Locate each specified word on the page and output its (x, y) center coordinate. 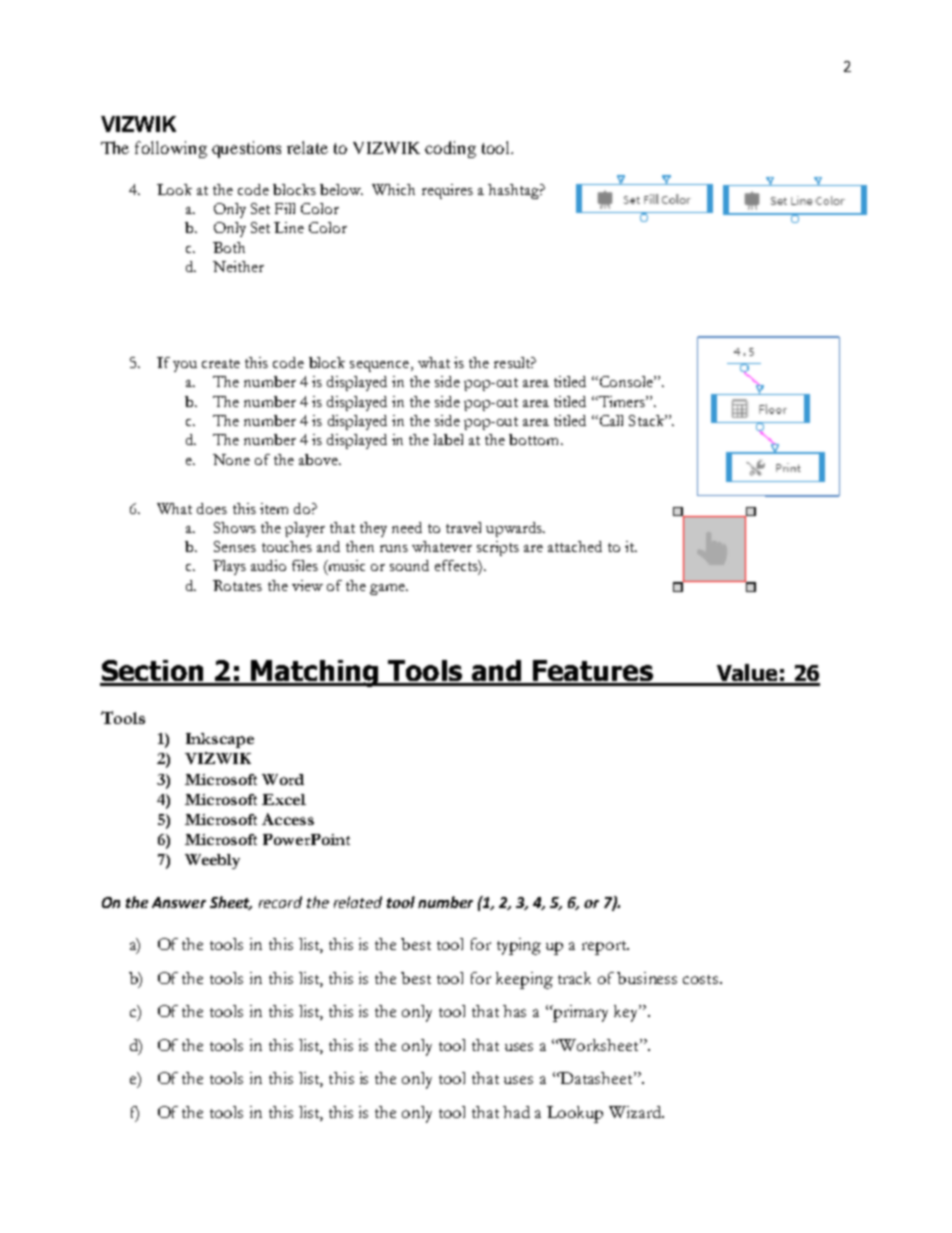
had (516, 1112)
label (448, 439)
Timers (621, 401)
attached (575, 546)
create (221, 363)
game (388, 589)
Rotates (237, 585)
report (605, 948)
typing (519, 946)
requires (447, 191)
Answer (179, 902)
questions (246, 149)
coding (450, 149)
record (280, 902)
